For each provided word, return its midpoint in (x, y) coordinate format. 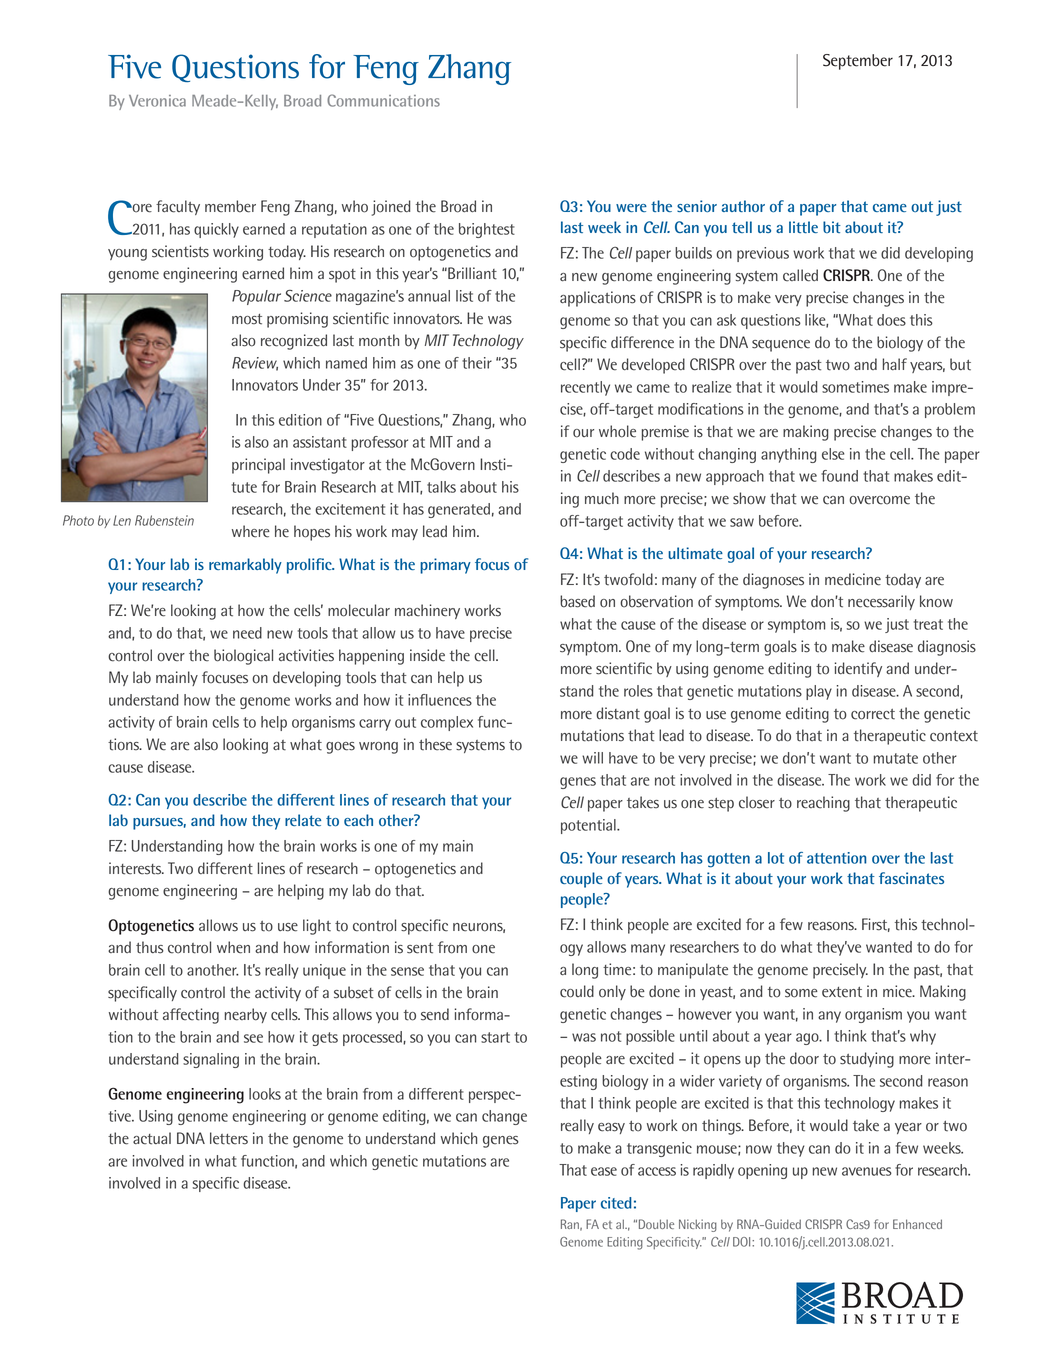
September (858, 62)
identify (858, 669)
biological (243, 657)
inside (427, 655)
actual (152, 1138)
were (631, 208)
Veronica (157, 101)
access (657, 1171)
